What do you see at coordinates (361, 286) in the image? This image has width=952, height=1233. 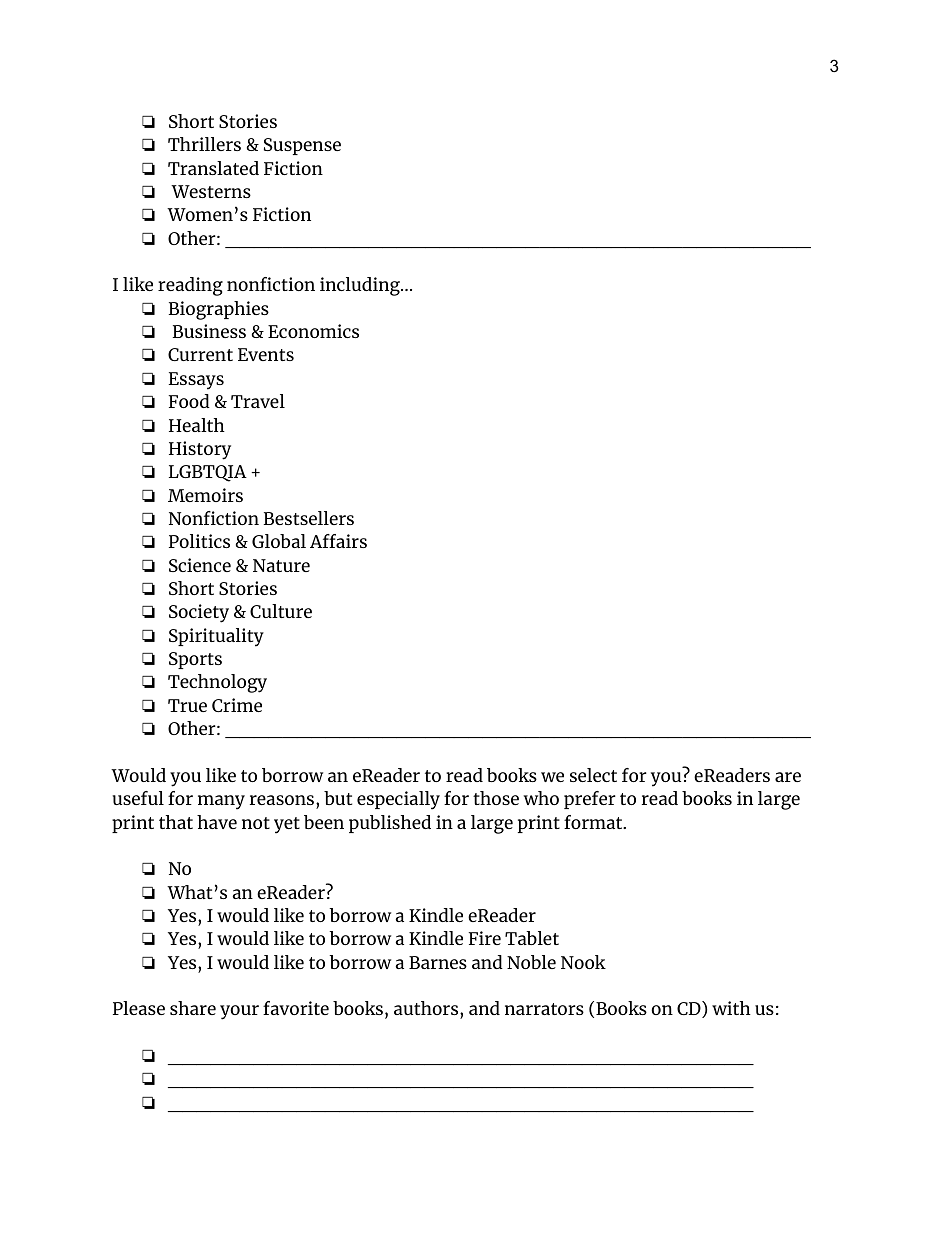 I see `including` at bounding box center [361, 286].
